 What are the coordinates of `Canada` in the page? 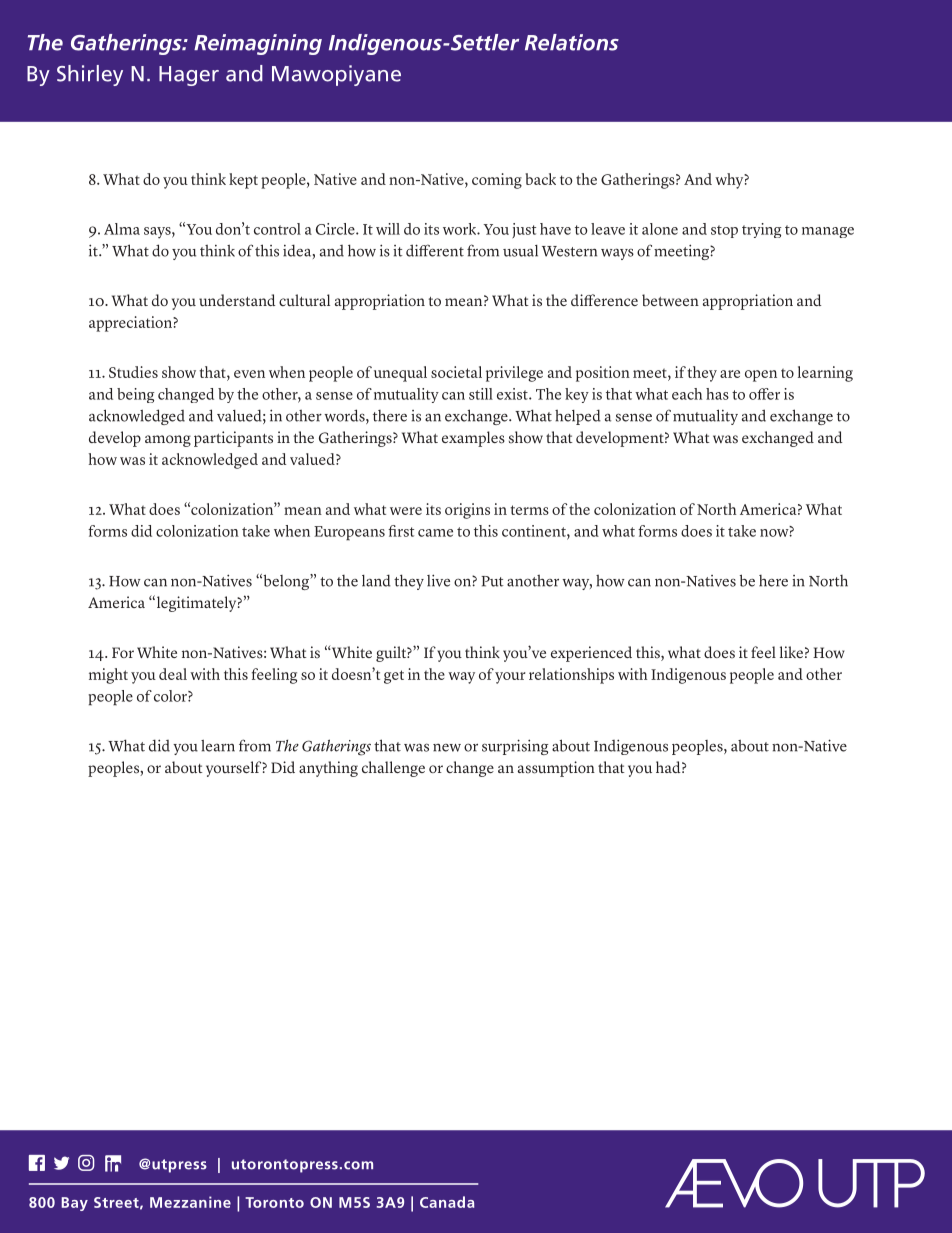 It's located at (447, 1202).
